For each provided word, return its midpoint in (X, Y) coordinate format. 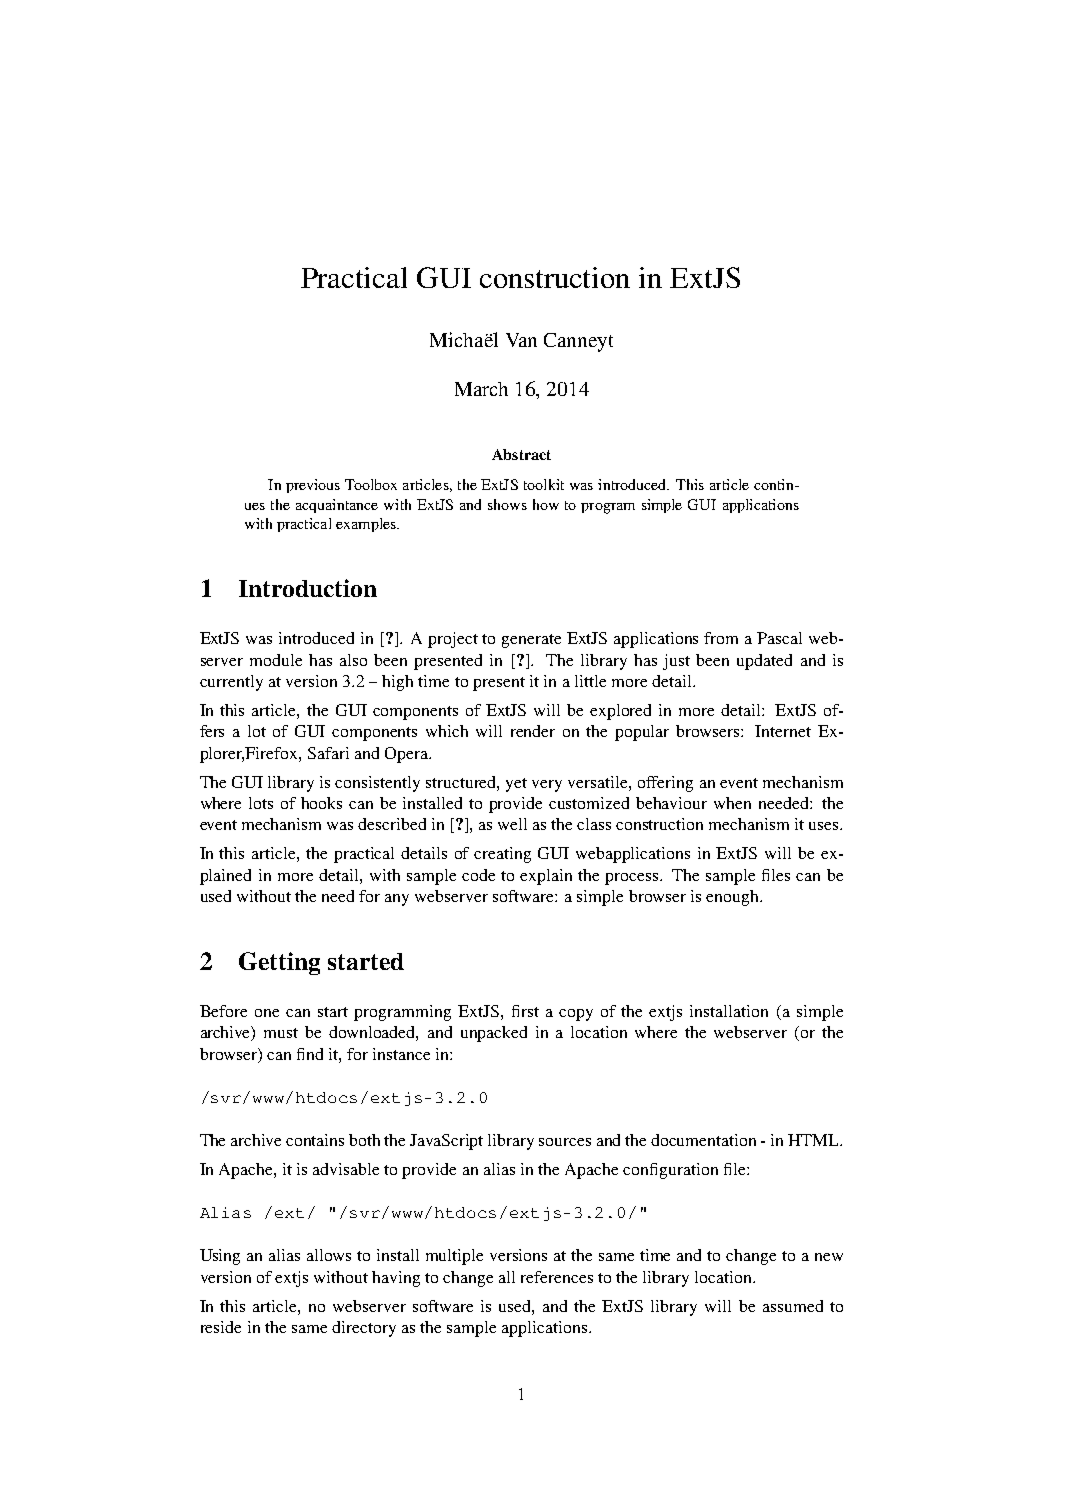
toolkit (544, 484)
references (557, 1277)
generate (531, 641)
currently (231, 683)
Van (521, 340)
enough (733, 898)
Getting (279, 963)
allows (329, 1255)
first (525, 1011)
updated (764, 662)
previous (313, 486)
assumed (793, 1306)
